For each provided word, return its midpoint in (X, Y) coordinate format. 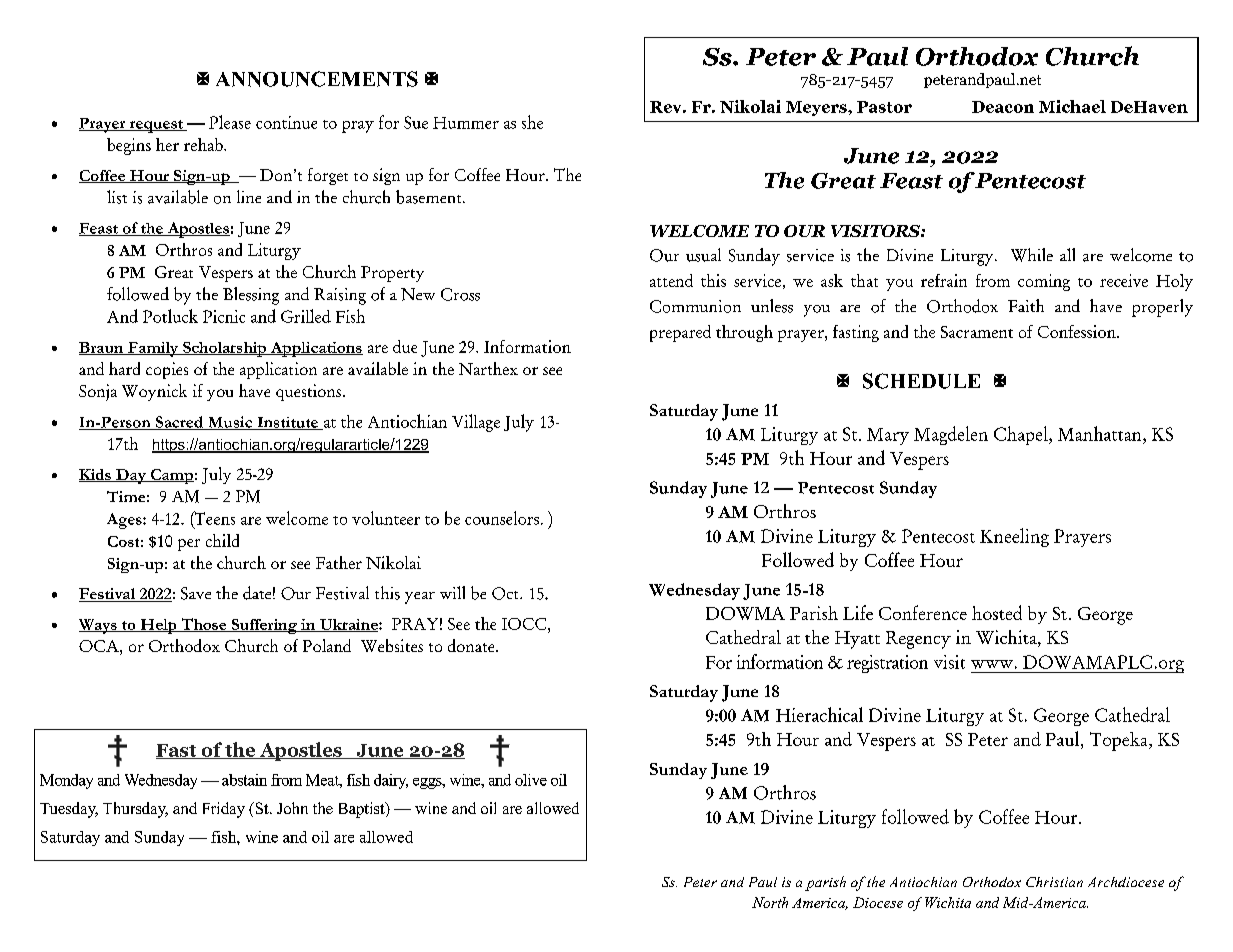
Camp (171, 476)
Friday (224, 810)
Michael (1072, 106)
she (532, 122)
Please (230, 122)
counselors (502, 518)
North (770, 902)
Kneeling (1014, 537)
